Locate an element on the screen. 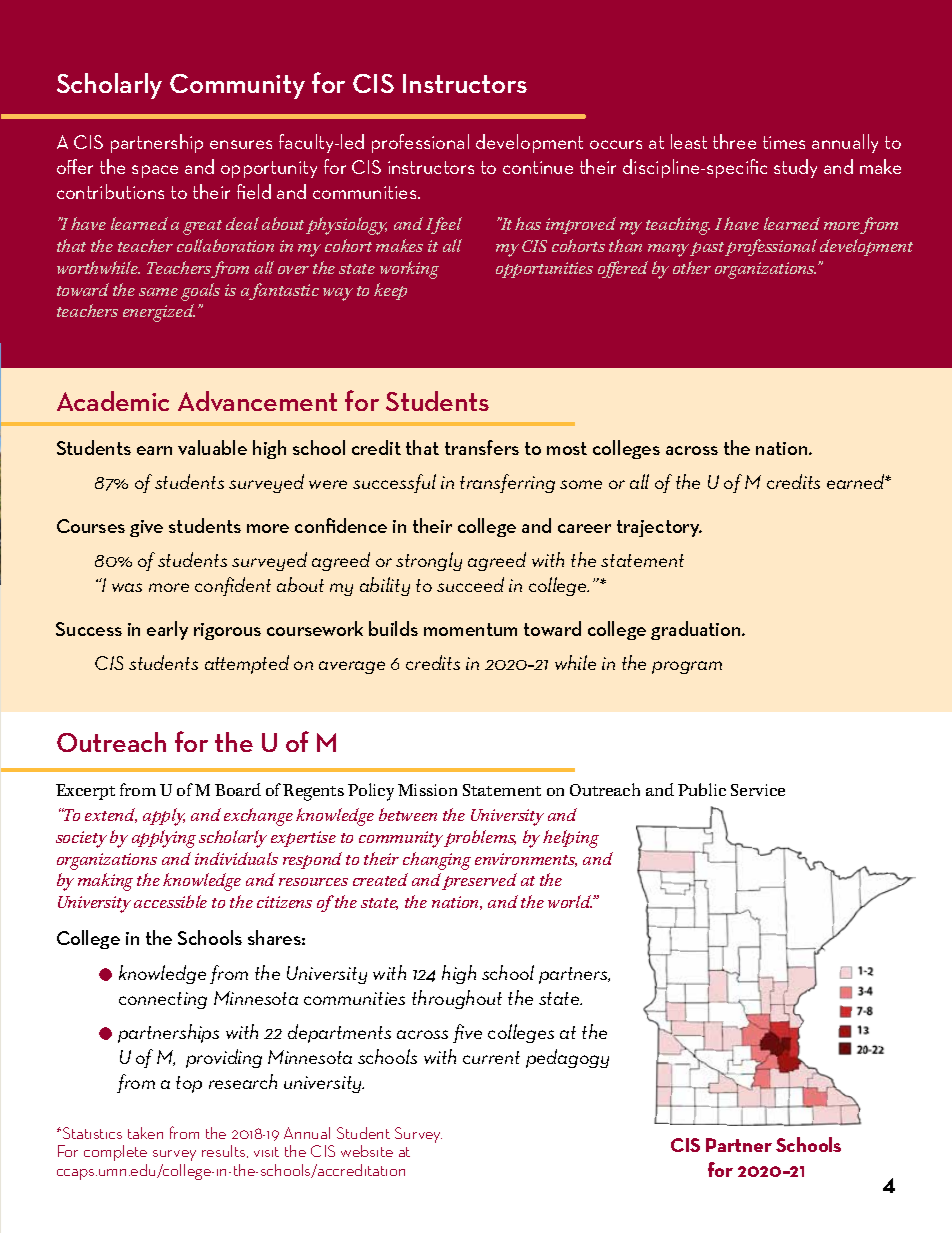 Image resolution: width=952 pixels, height=1233 pixels. keep is located at coordinates (390, 291).
